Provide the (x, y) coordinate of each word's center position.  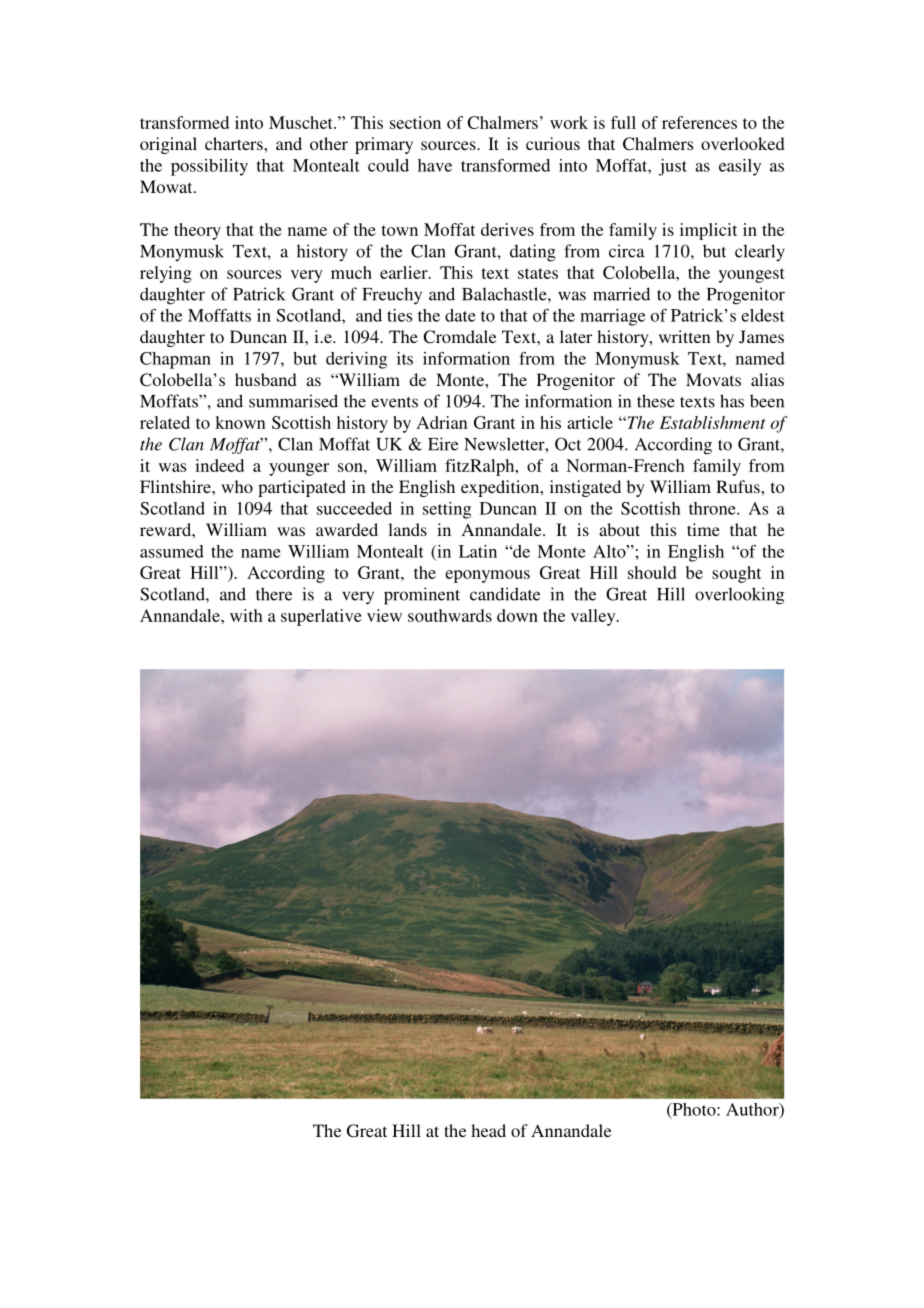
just (673, 167)
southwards (450, 615)
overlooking (739, 596)
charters (235, 143)
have (435, 165)
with (246, 615)
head (488, 1130)
